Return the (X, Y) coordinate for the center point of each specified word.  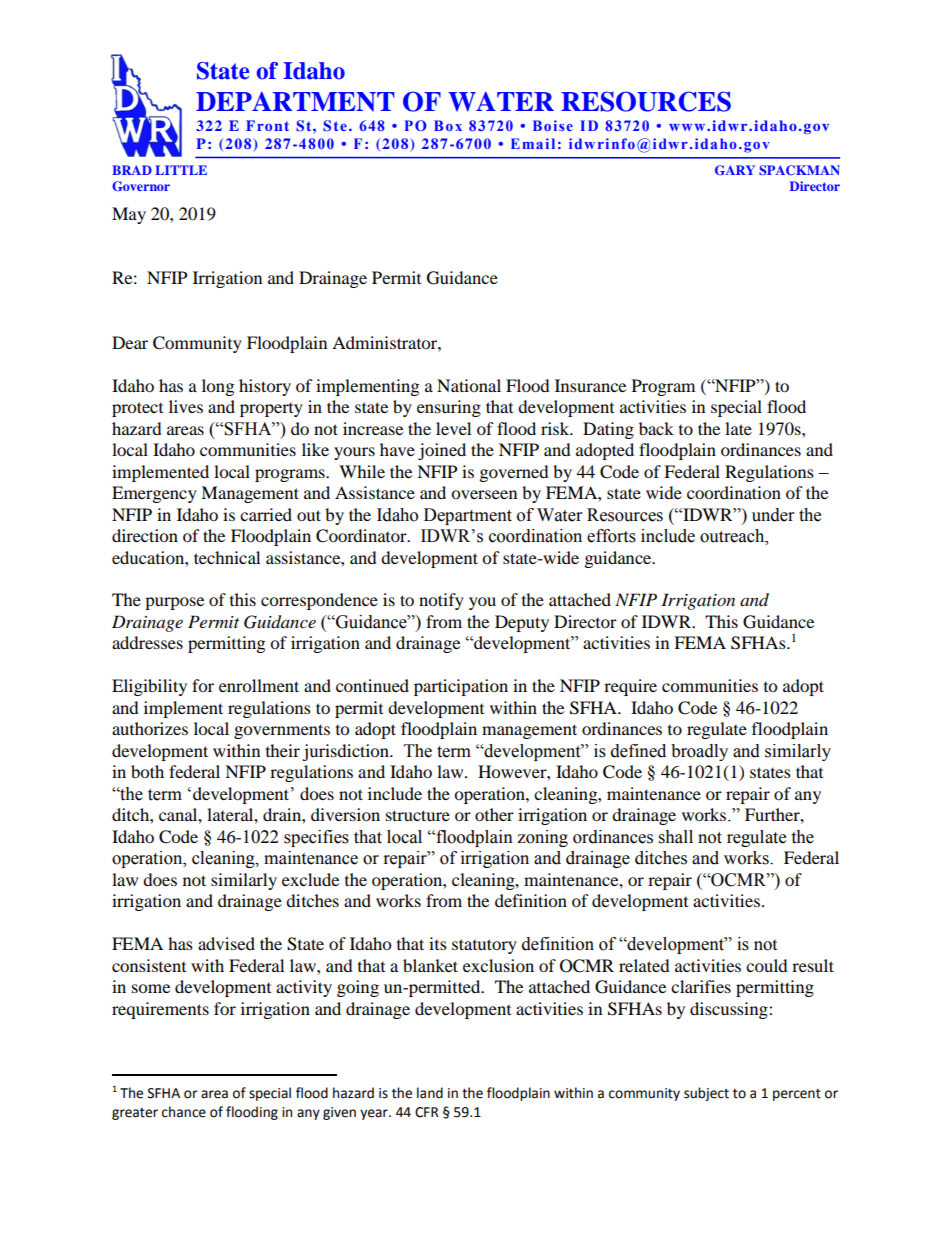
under (773, 515)
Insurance (590, 385)
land (430, 1093)
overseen (484, 494)
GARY (735, 170)
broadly (699, 752)
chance (184, 1112)
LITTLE (181, 170)
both (147, 771)
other (494, 814)
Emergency (154, 494)
